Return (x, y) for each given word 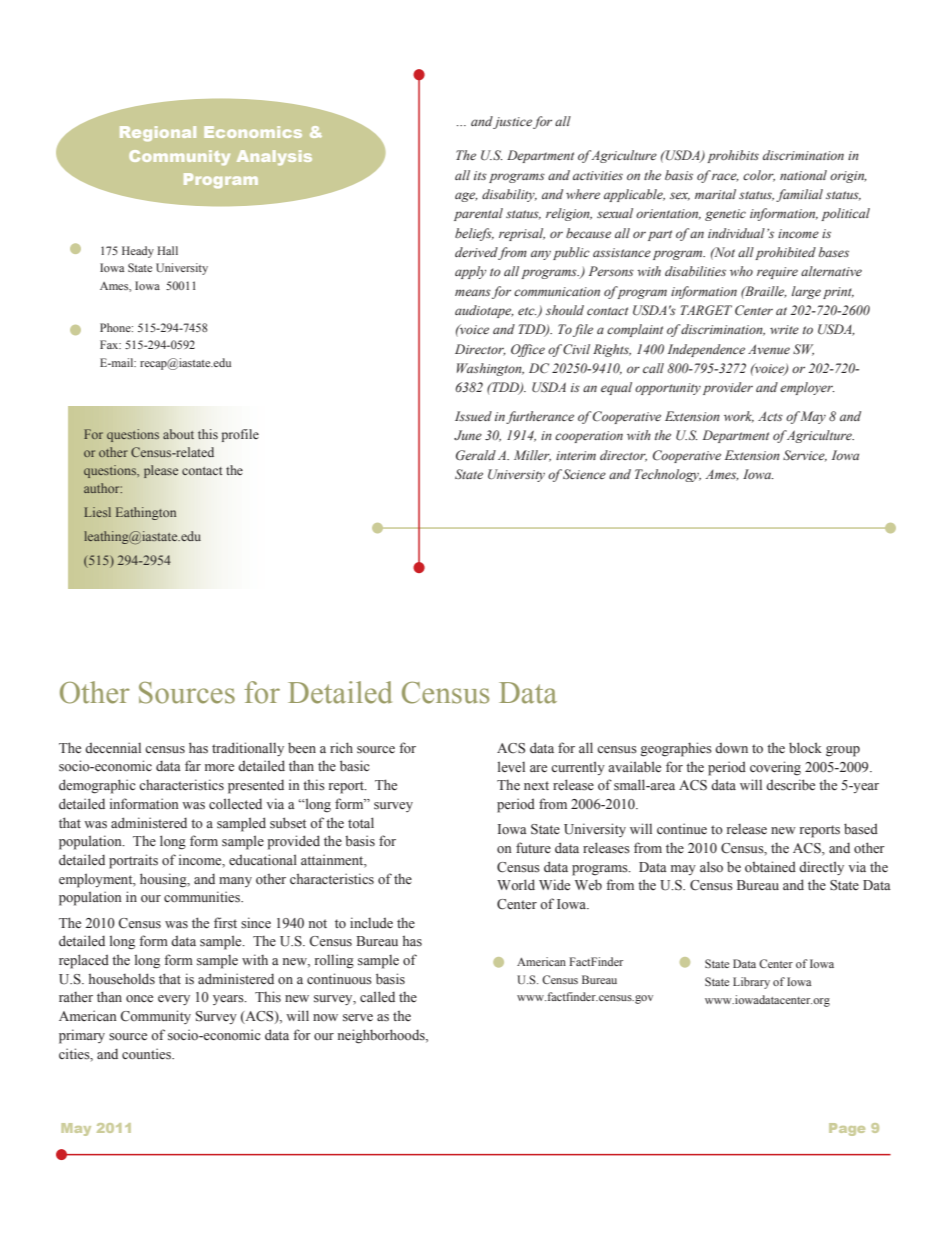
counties (148, 1054)
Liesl (97, 512)
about (178, 434)
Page (847, 1129)
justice (512, 123)
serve (358, 1018)
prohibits (733, 156)
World (516, 884)
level (511, 767)
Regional (158, 133)
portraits (133, 861)
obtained (770, 866)
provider (728, 388)
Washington (490, 369)
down (731, 747)
